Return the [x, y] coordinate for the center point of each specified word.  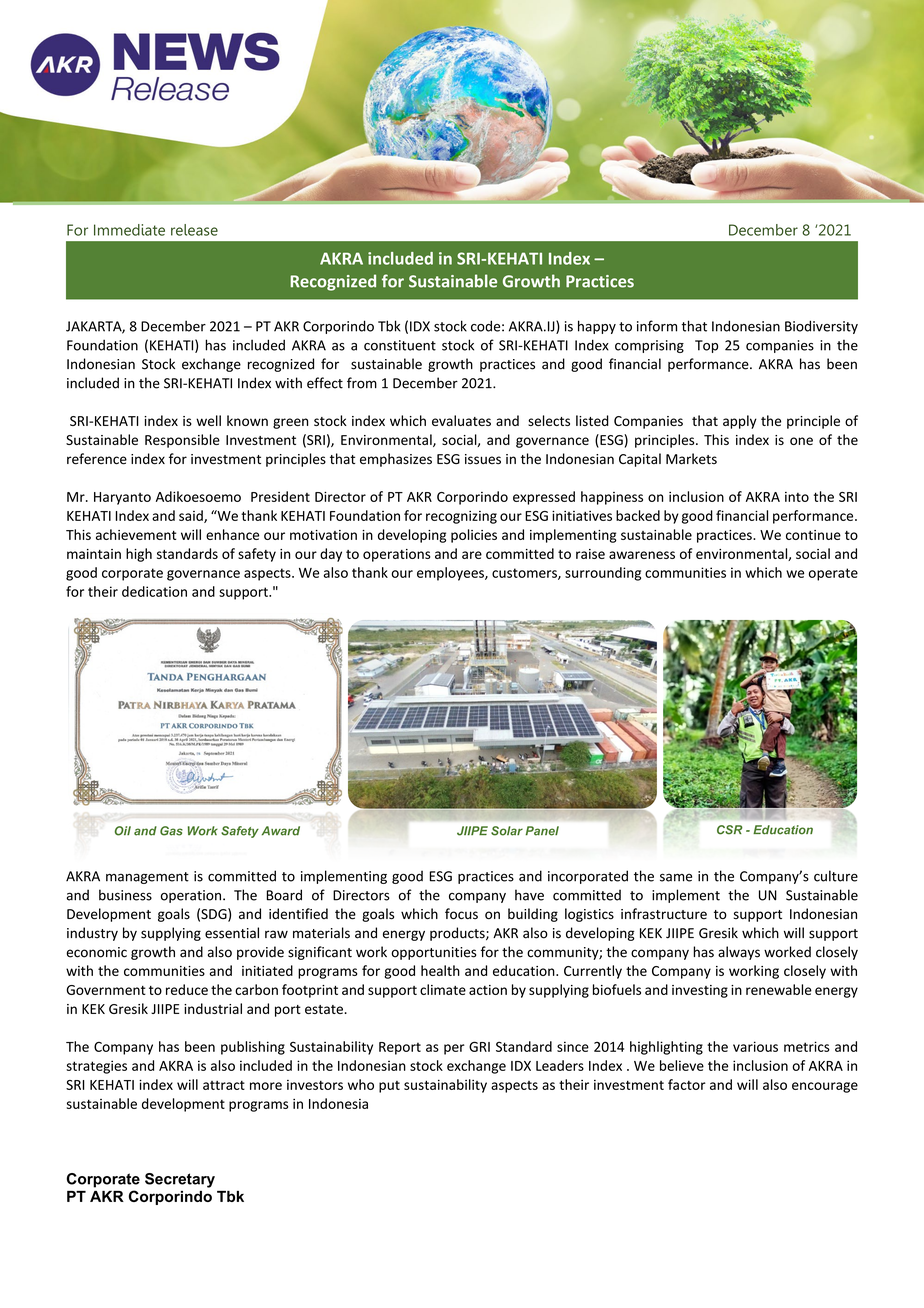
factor [687, 1084]
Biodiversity [821, 327]
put [389, 1087]
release [194, 230]
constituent [400, 345]
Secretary [180, 1180]
